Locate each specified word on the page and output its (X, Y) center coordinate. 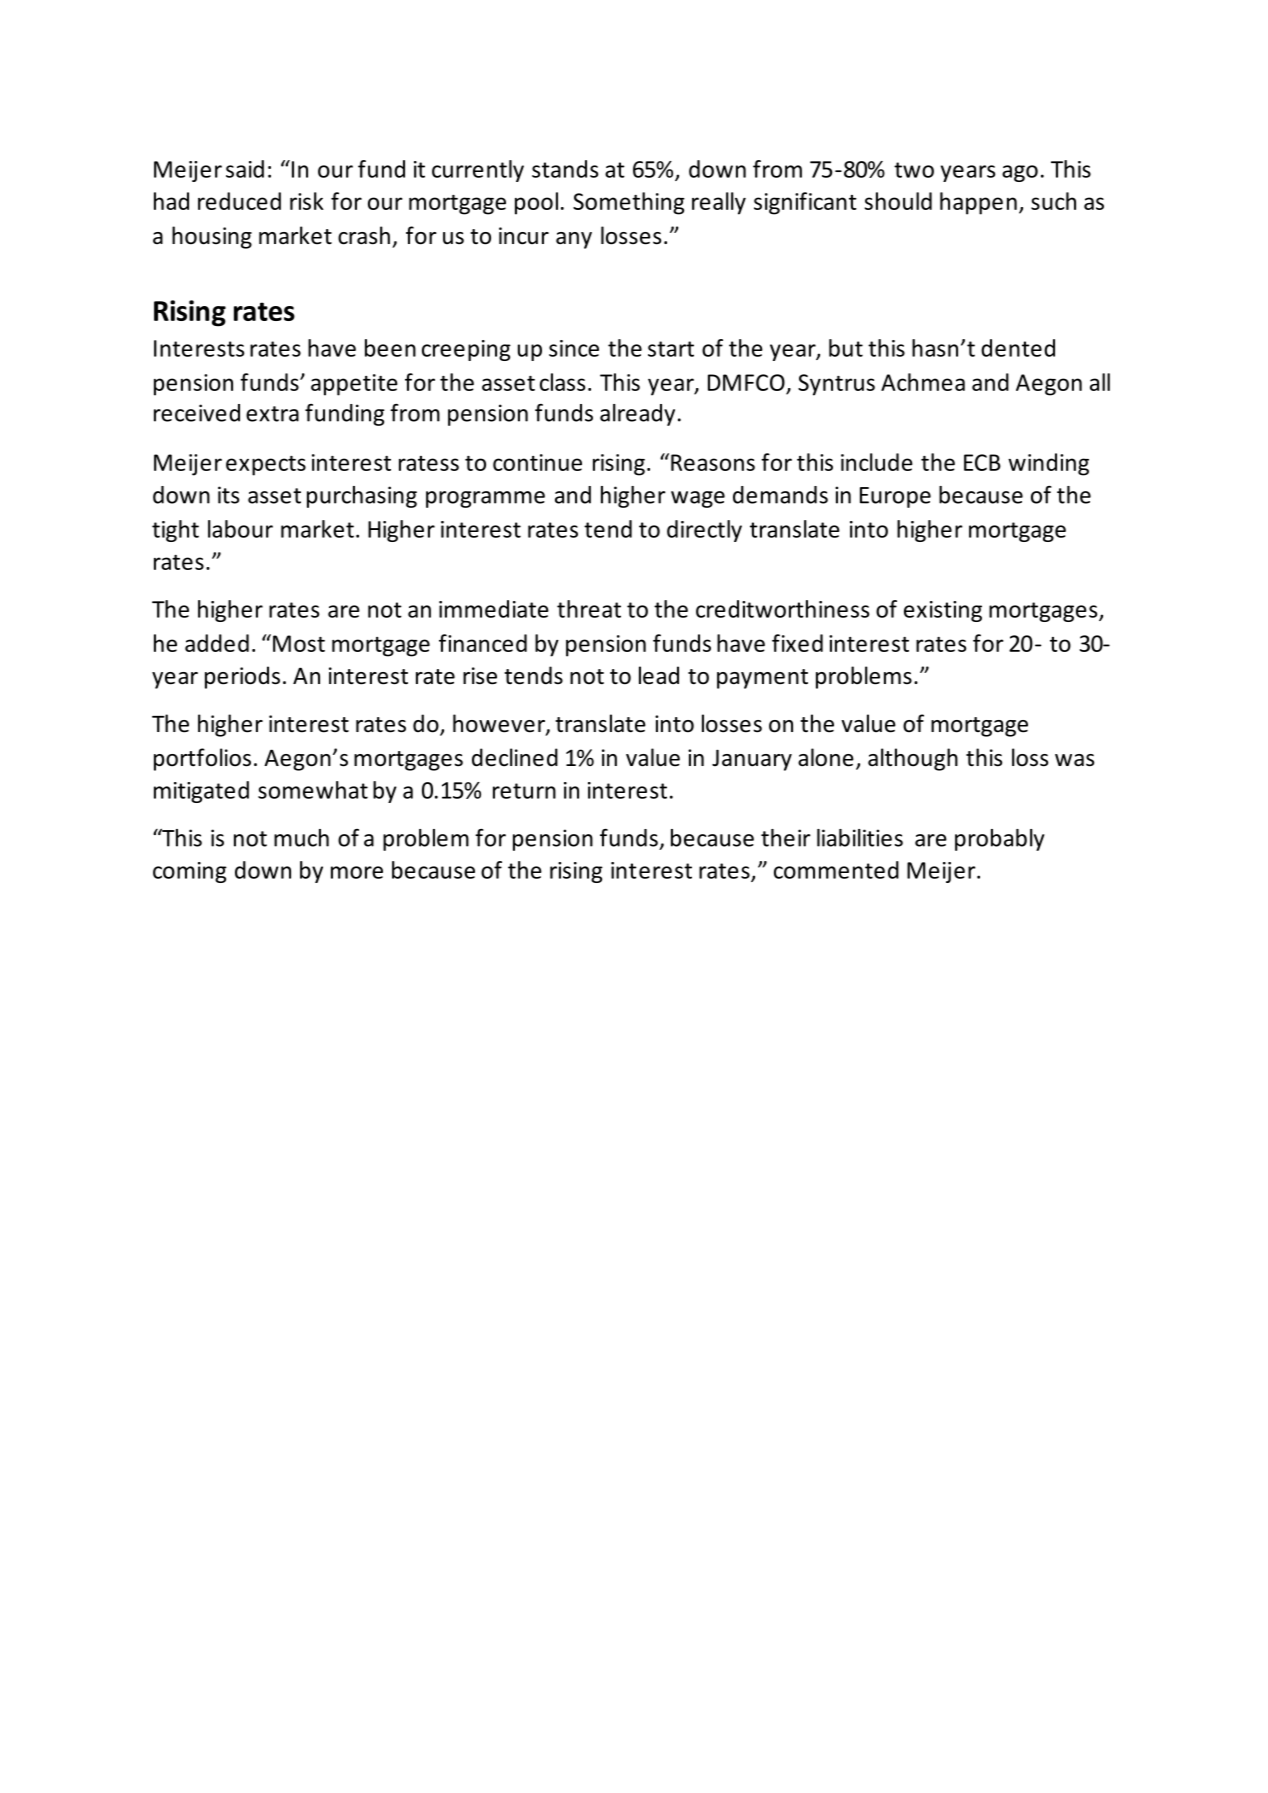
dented (1018, 348)
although (913, 759)
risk (307, 201)
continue (537, 462)
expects (266, 466)
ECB (982, 462)
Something (629, 203)
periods (242, 677)
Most (299, 643)
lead (659, 675)
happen (978, 203)
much (301, 838)
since (574, 348)
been (390, 348)
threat (589, 609)
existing (943, 611)
